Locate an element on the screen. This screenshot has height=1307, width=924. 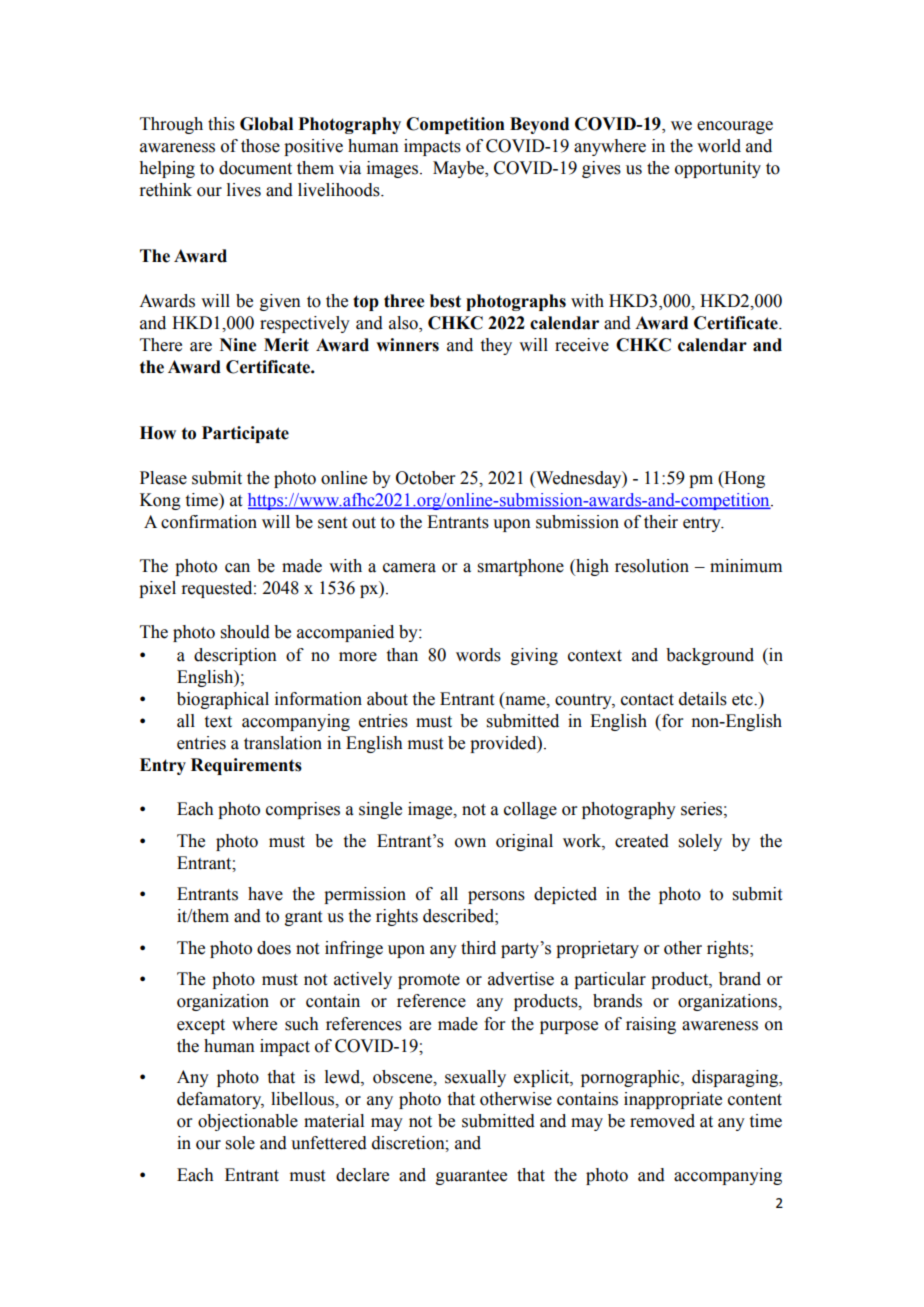
Maybe is located at coordinates (459, 169).
